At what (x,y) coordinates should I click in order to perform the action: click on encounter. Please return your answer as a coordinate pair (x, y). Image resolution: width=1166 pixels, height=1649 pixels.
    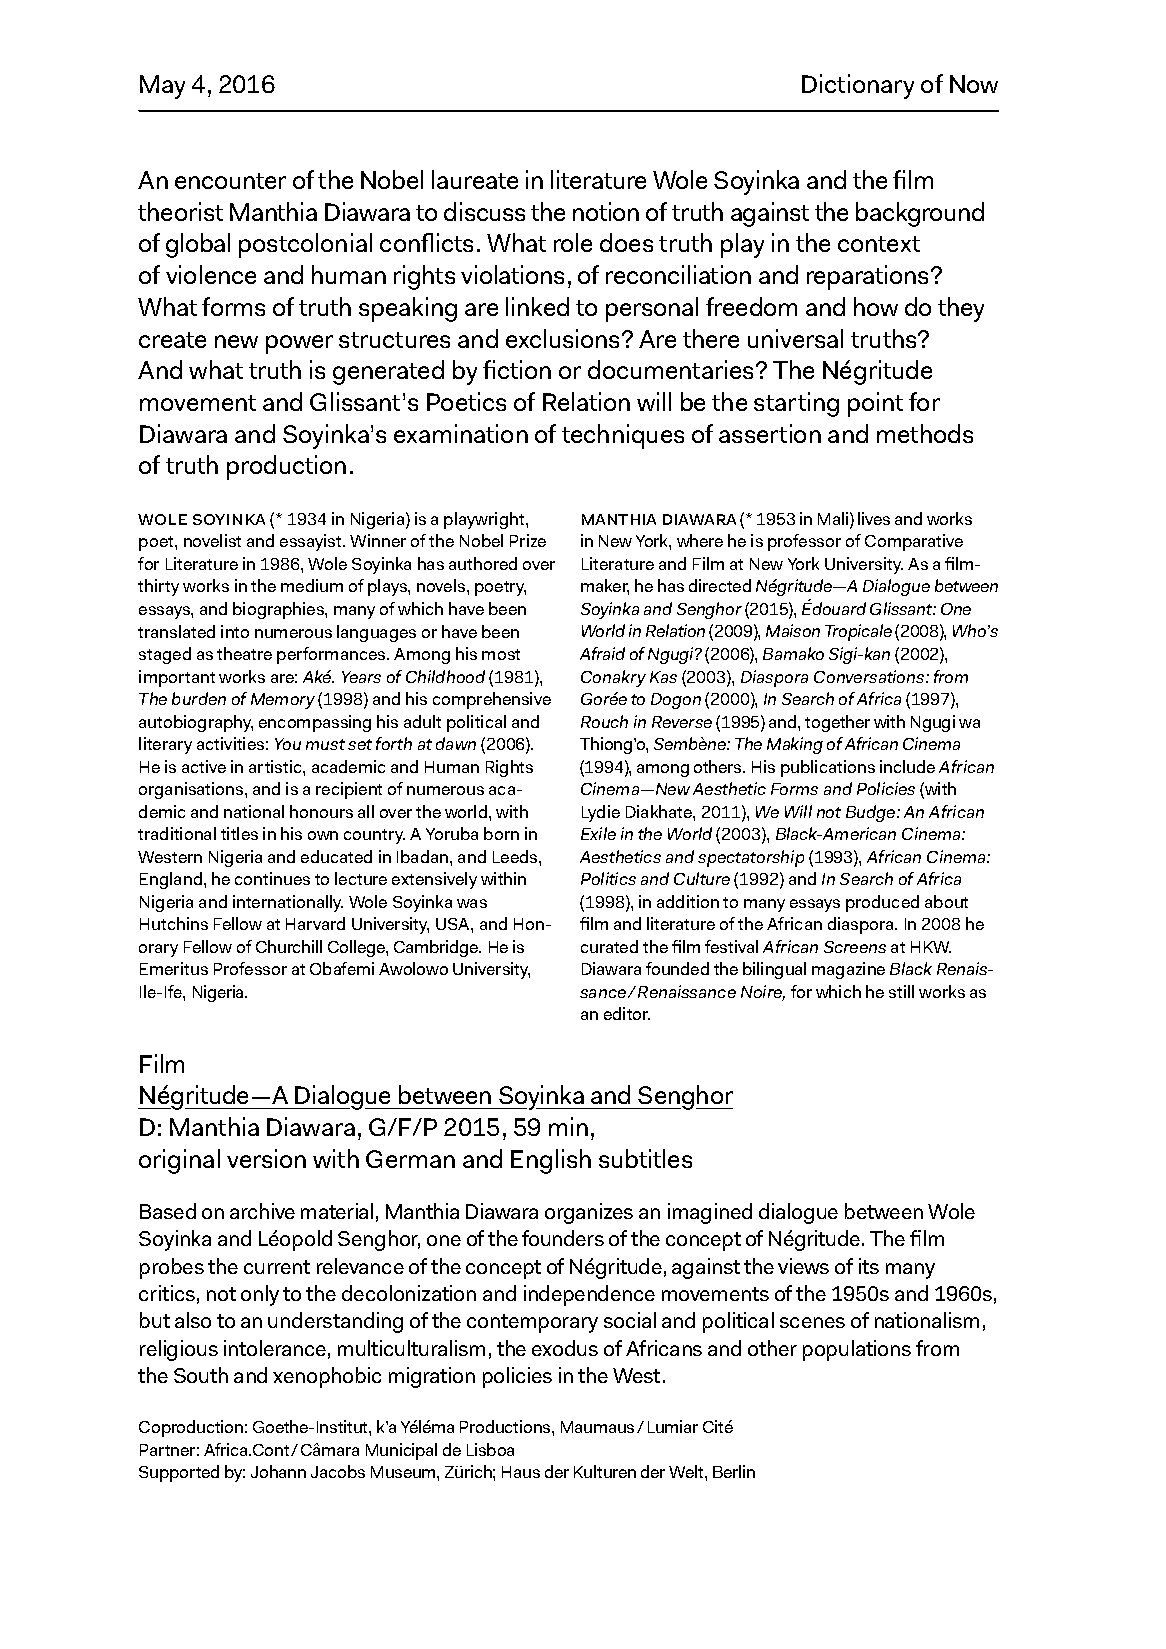
    Looking at the image, I should click on (230, 181).
